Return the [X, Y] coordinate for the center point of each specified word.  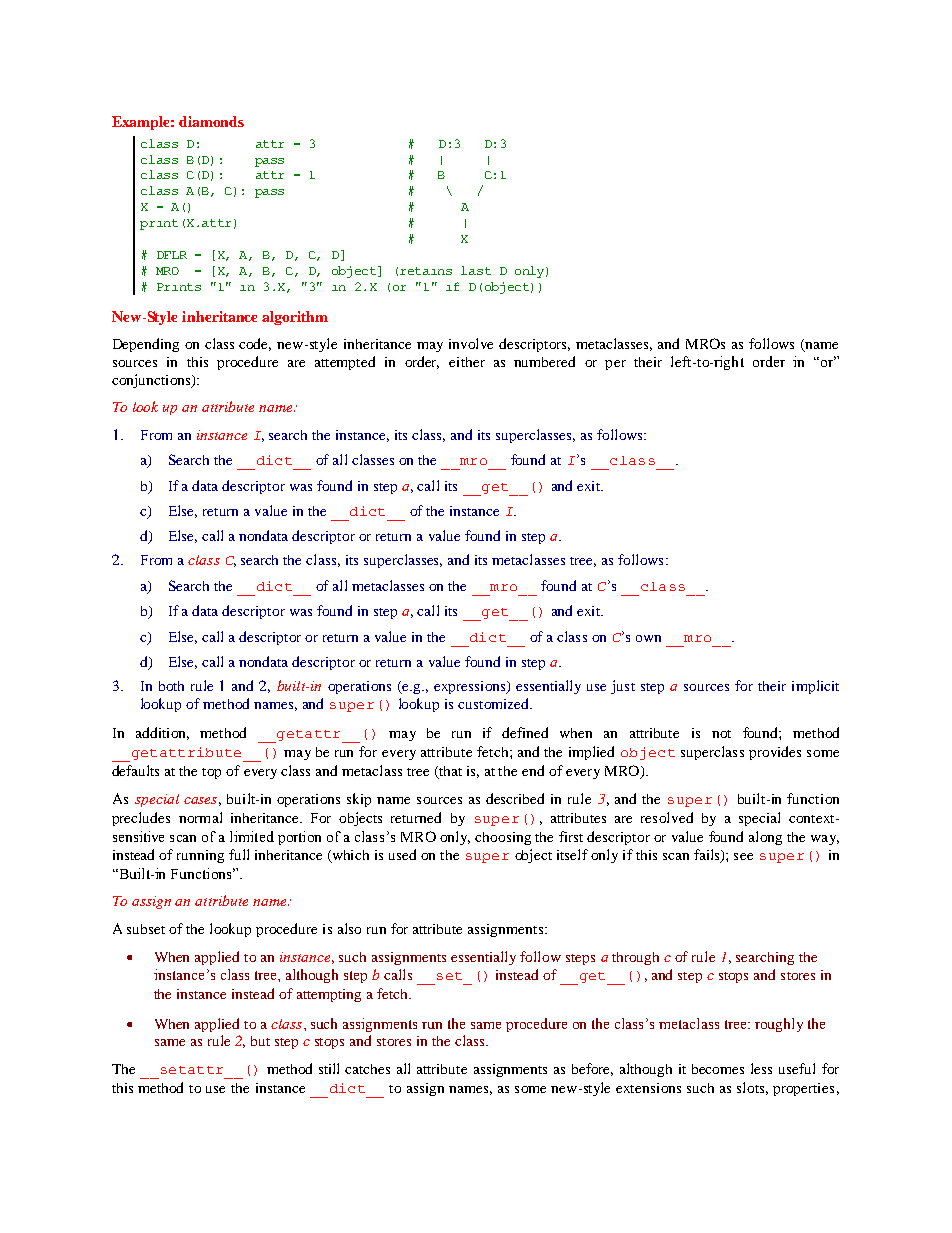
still [329, 1068]
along [765, 838]
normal [200, 817]
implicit [815, 687]
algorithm [295, 318]
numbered [544, 361]
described [515, 798]
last [476, 270]
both [171, 686]
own [648, 638]
